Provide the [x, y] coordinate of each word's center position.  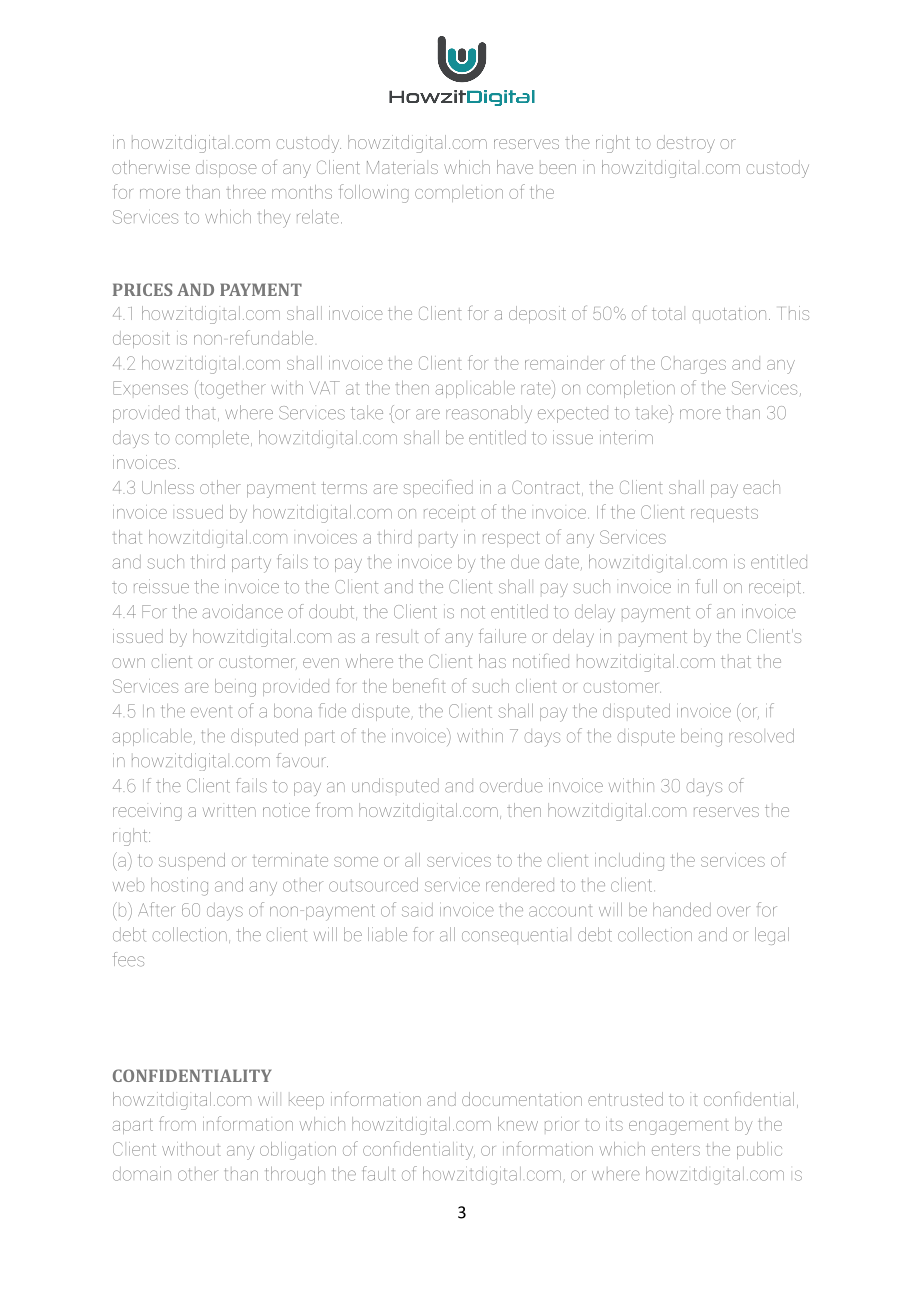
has [492, 661]
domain [142, 1174]
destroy [686, 144]
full [706, 586]
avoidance [242, 611]
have [515, 167]
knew [518, 1124]
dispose [226, 168]
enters [676, 1150]
